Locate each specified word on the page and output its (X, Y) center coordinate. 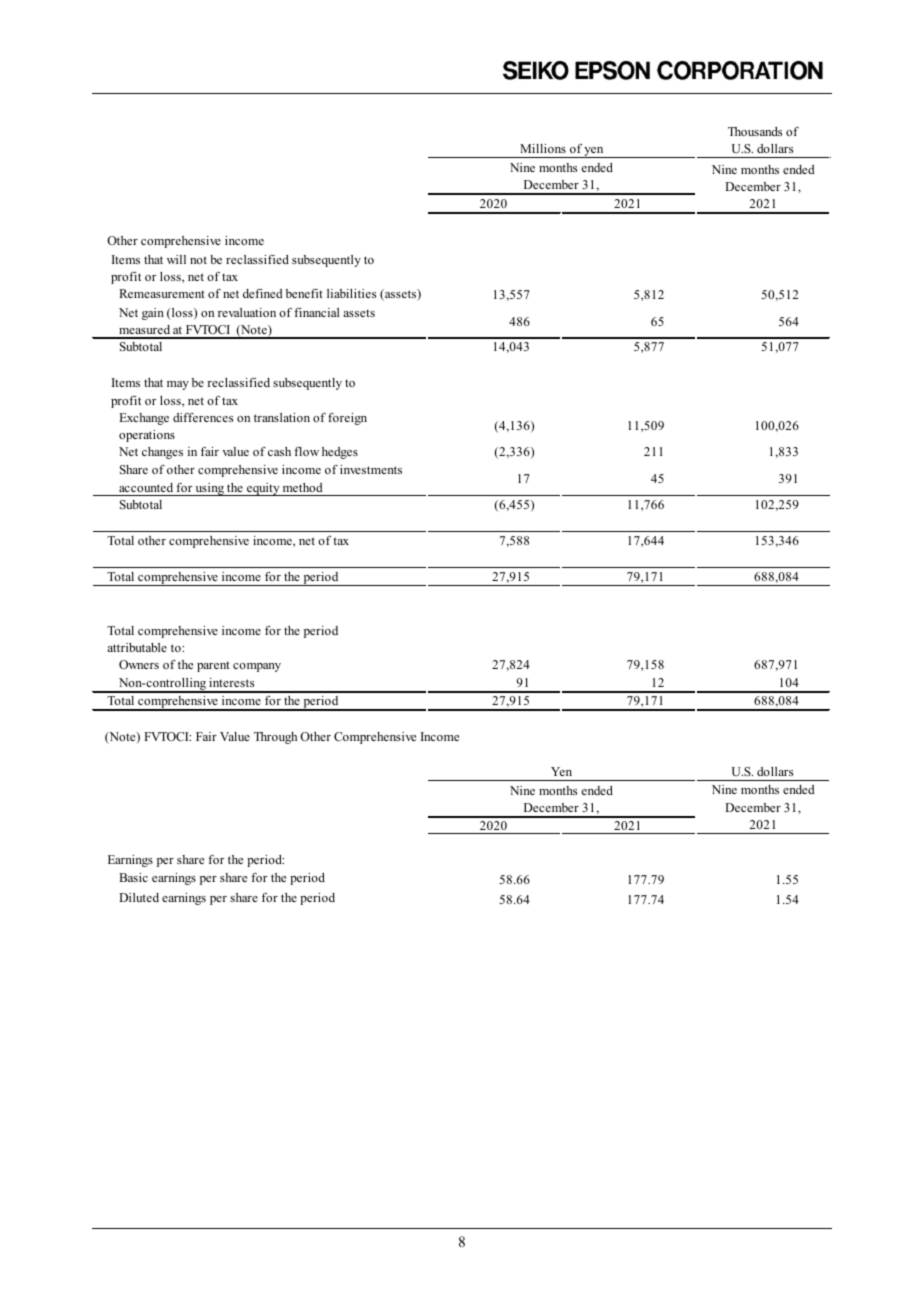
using (210, 489)
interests (231, 682)
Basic (133, 877)
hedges (340, 453)
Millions (543, 148)
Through (275, 738)
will (176, 259)
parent (213, 666)
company (257, 667)
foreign (347, 419)
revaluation (247, 312)
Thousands (755, 131)
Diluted (139, 897)
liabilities (351, 293)
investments (371, 469)
